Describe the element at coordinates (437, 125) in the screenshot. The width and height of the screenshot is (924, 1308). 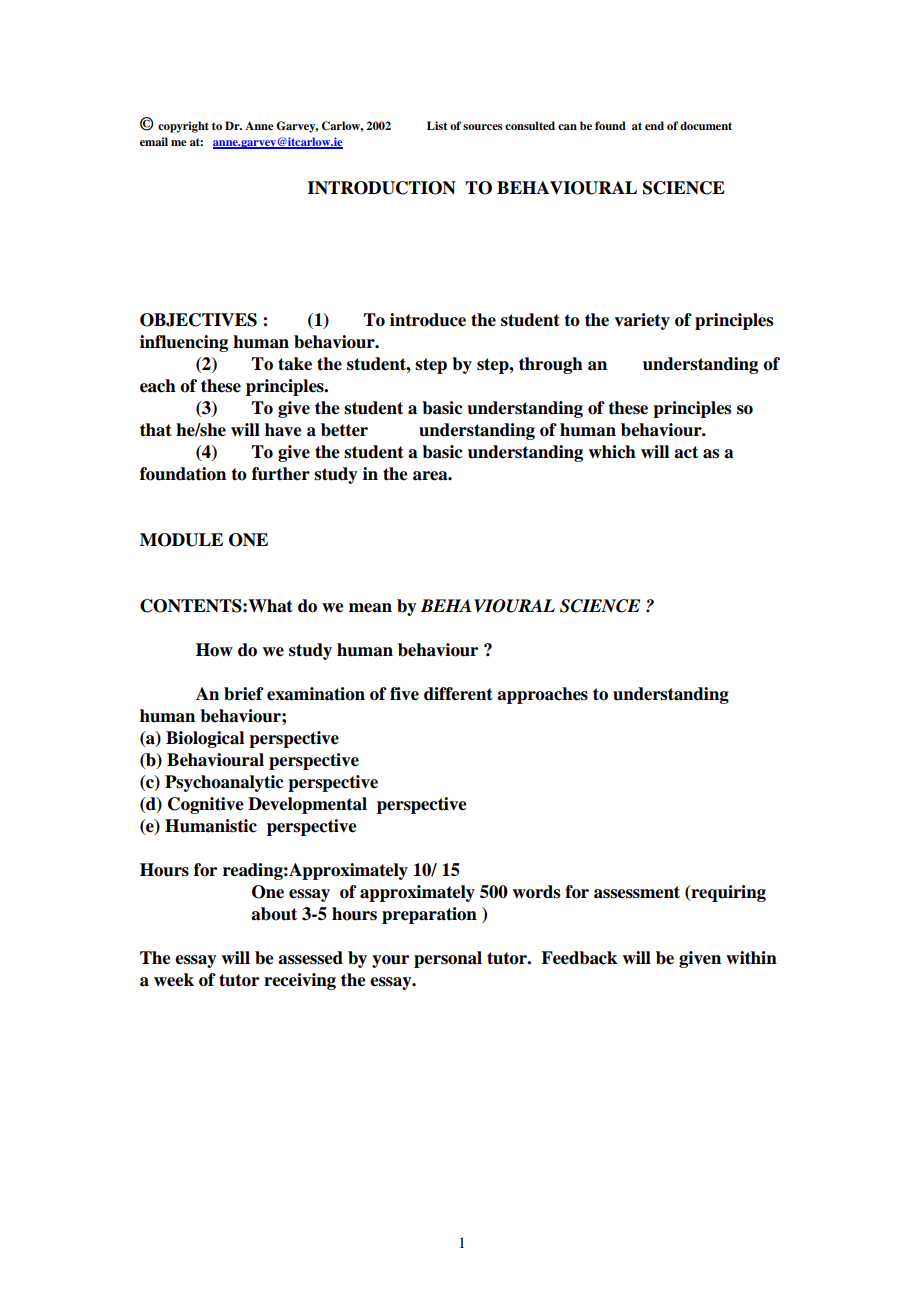
I see `List` at that location.
